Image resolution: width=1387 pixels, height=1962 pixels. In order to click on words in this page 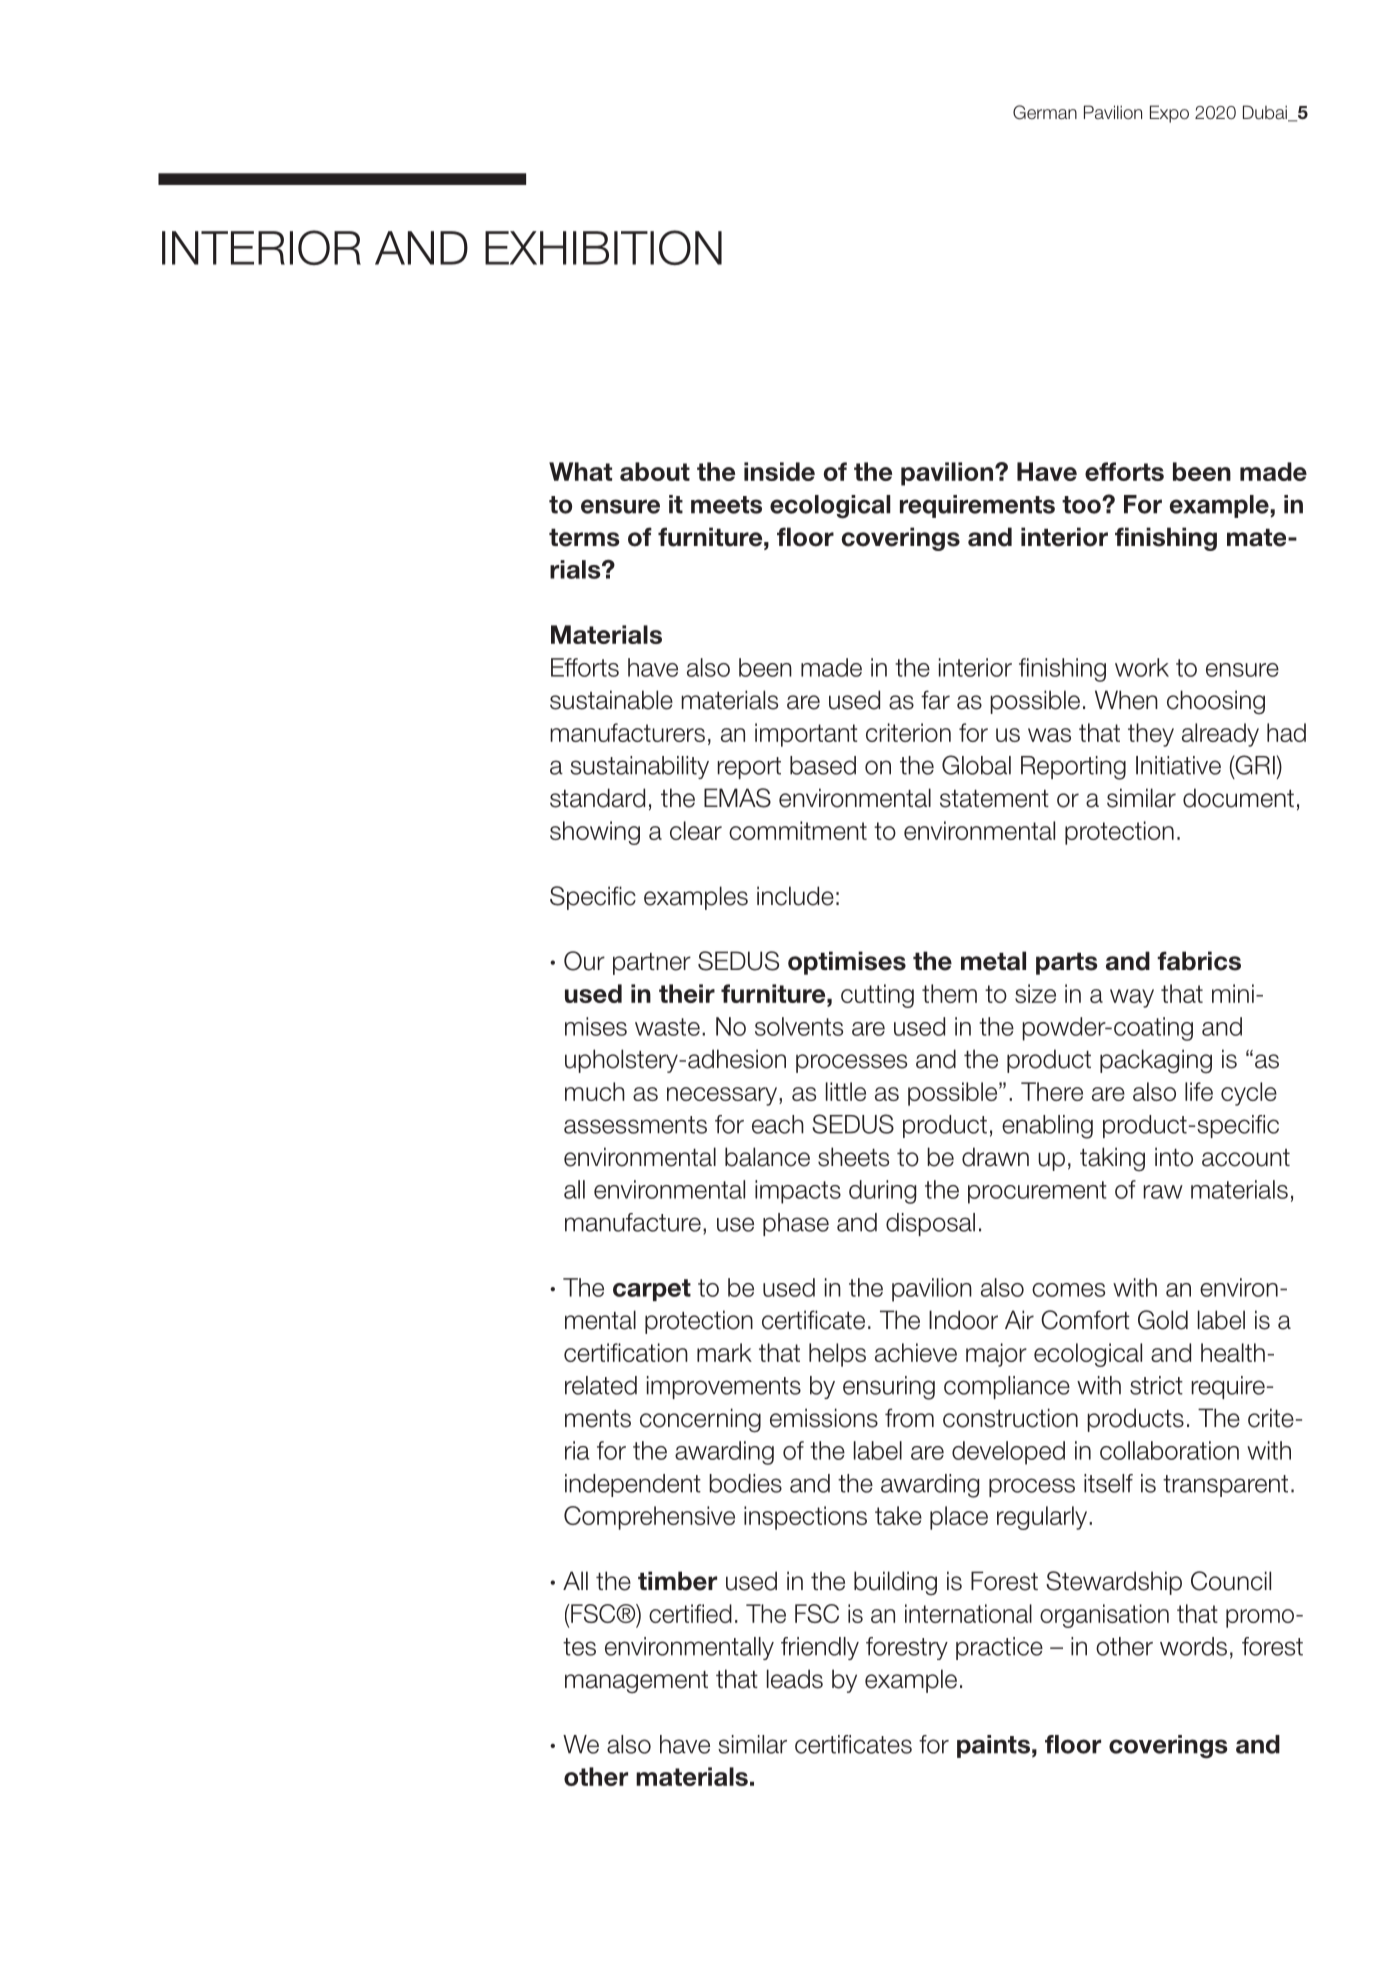, I will do `click(1193, 1646)`.
